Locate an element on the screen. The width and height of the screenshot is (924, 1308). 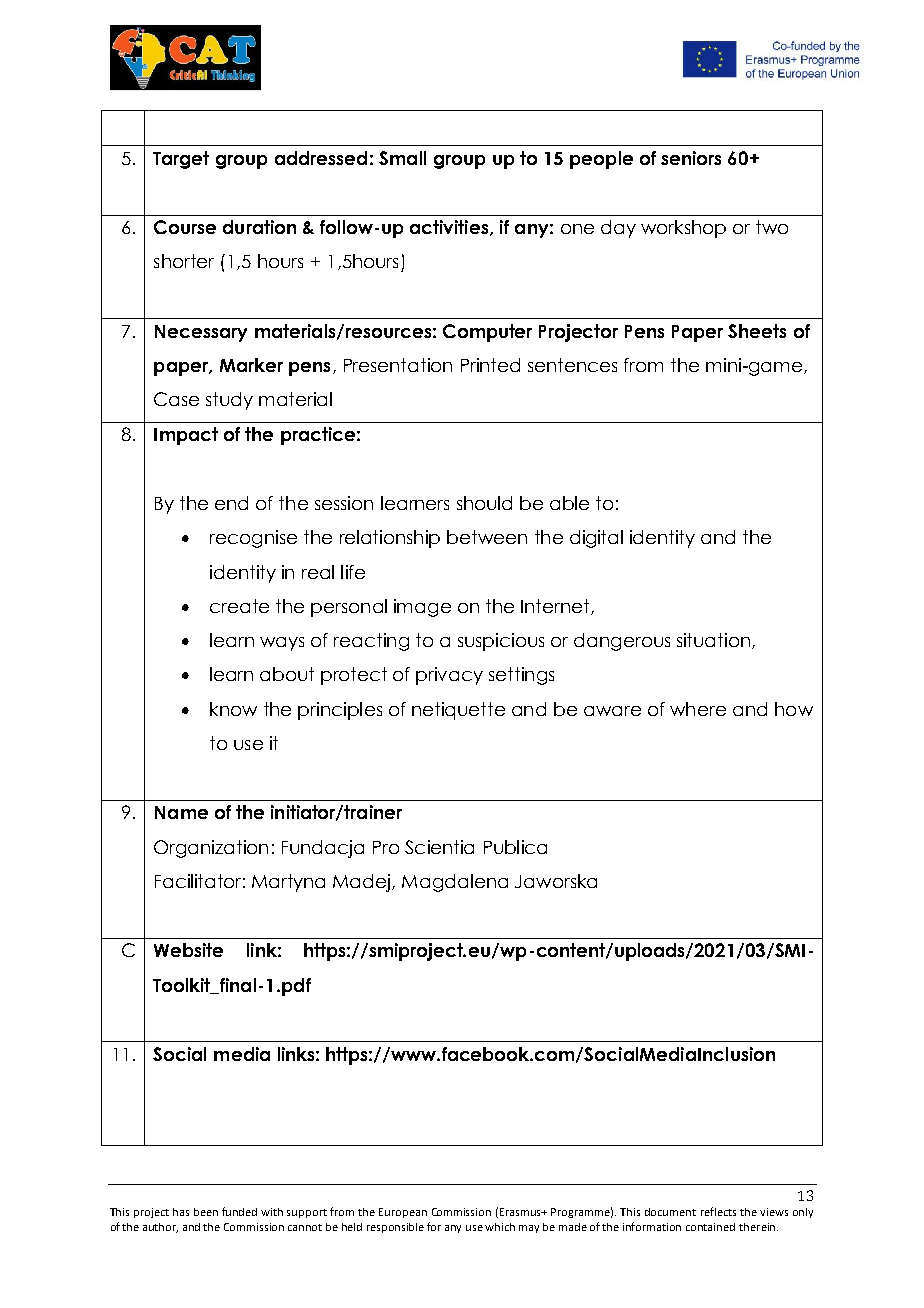
funded is located at coordinates (239, 1211).
